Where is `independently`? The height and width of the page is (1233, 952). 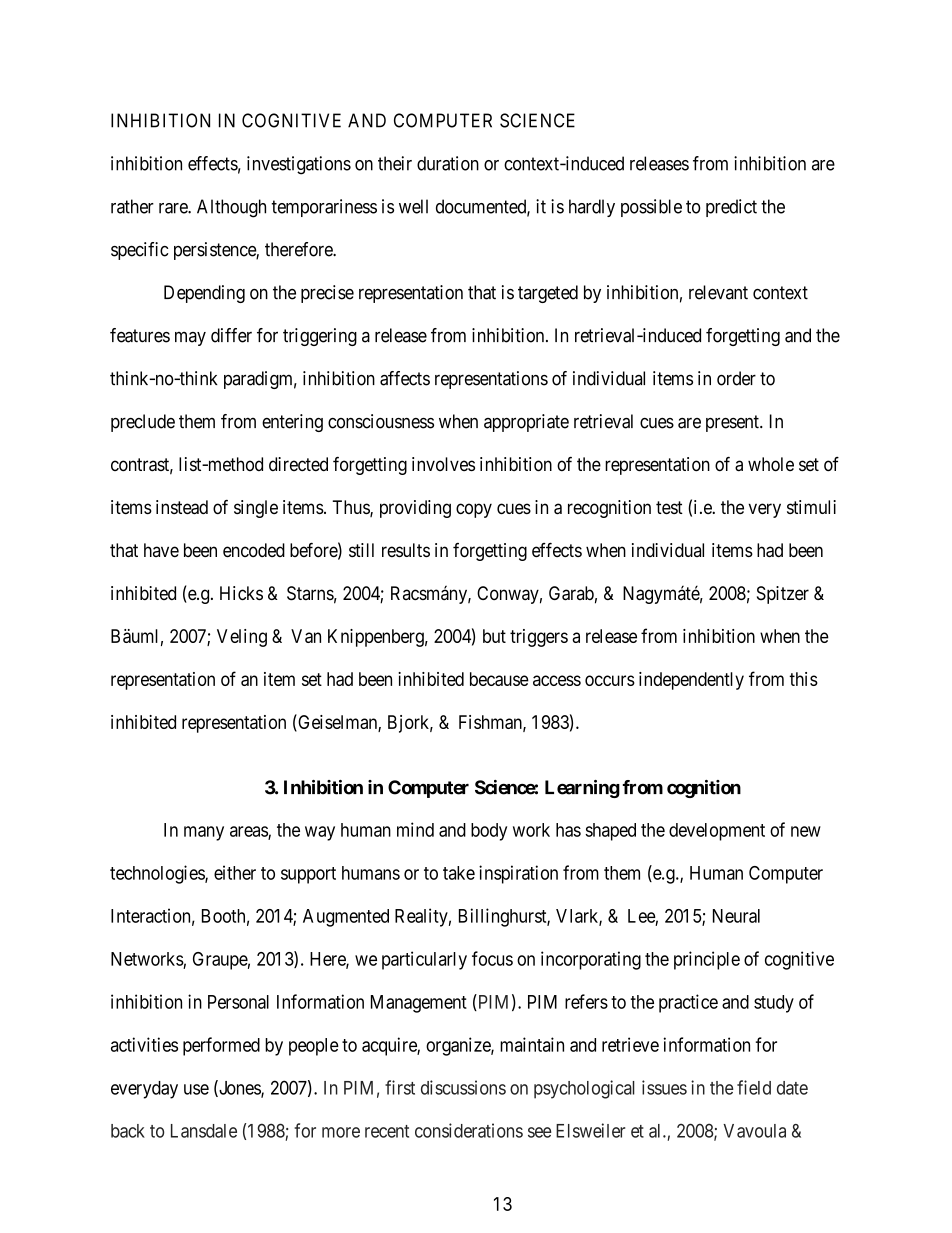 independently is located at coordinates (691, 681).
